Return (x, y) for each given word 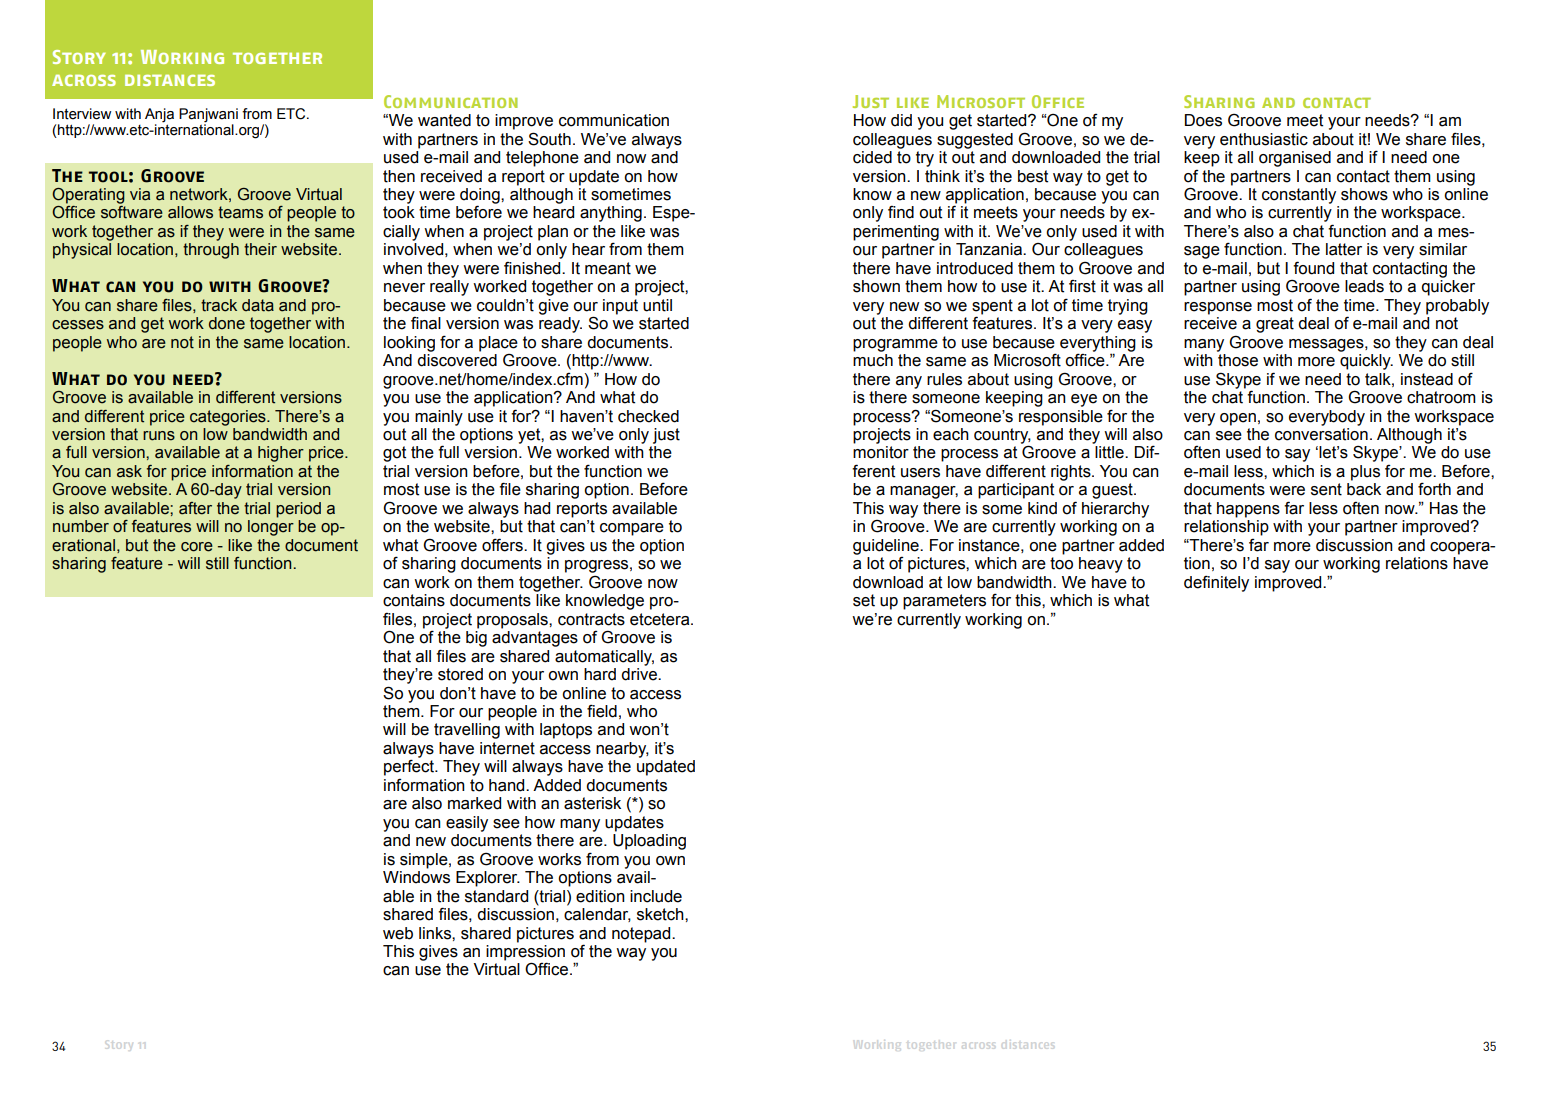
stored (460, 674)
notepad (642, 935)
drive (640, 674)
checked (648, 416)
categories (229, 418)
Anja (159, 115)
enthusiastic (1264, 139)
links (436, 933)
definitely (1216, 584)
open (1238, 419)
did (901, 120)
